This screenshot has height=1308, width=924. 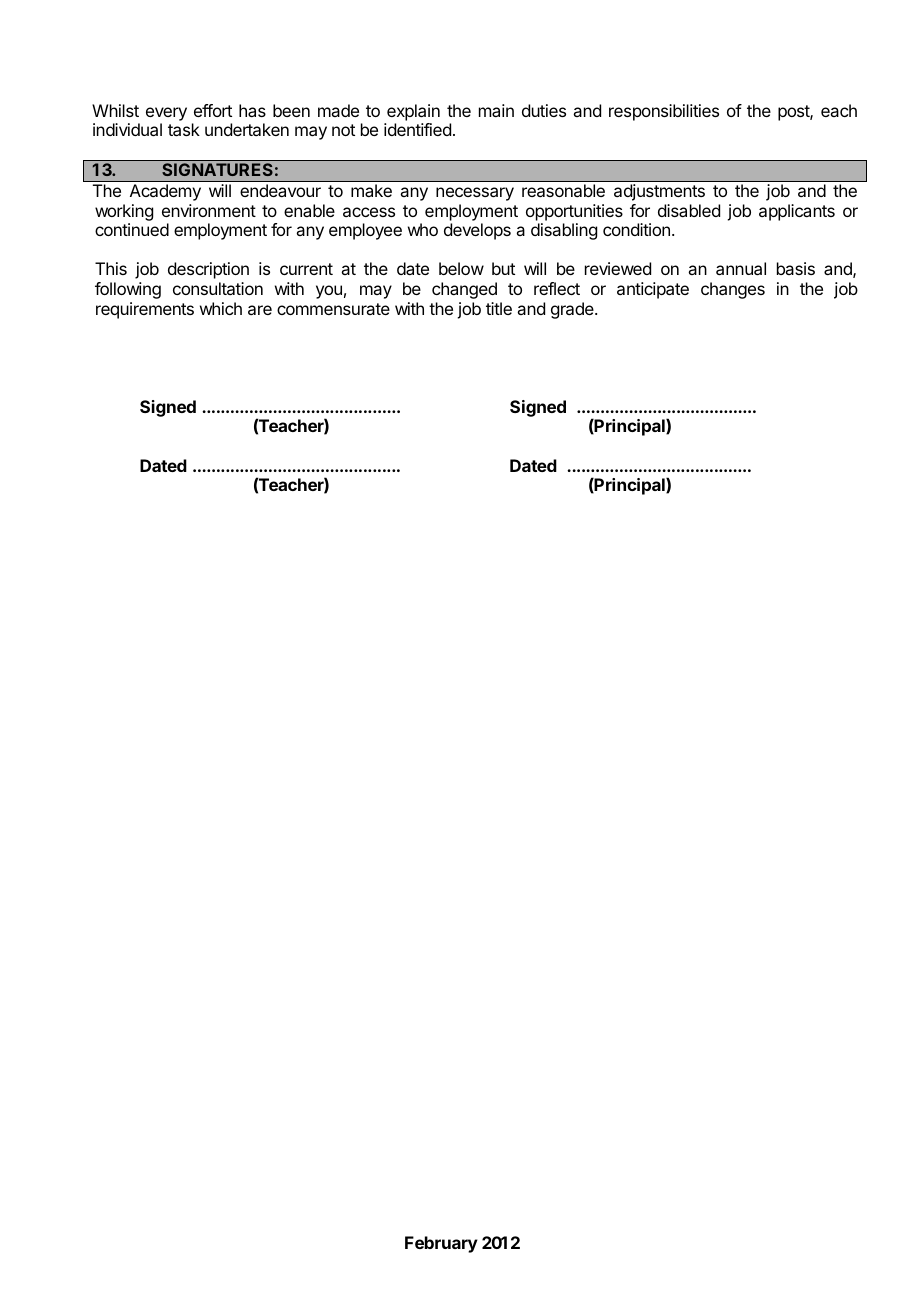 What do you see at coordinates (573, 310) in the screenshot?
I see `grade` at bounding box center [573, 310].
